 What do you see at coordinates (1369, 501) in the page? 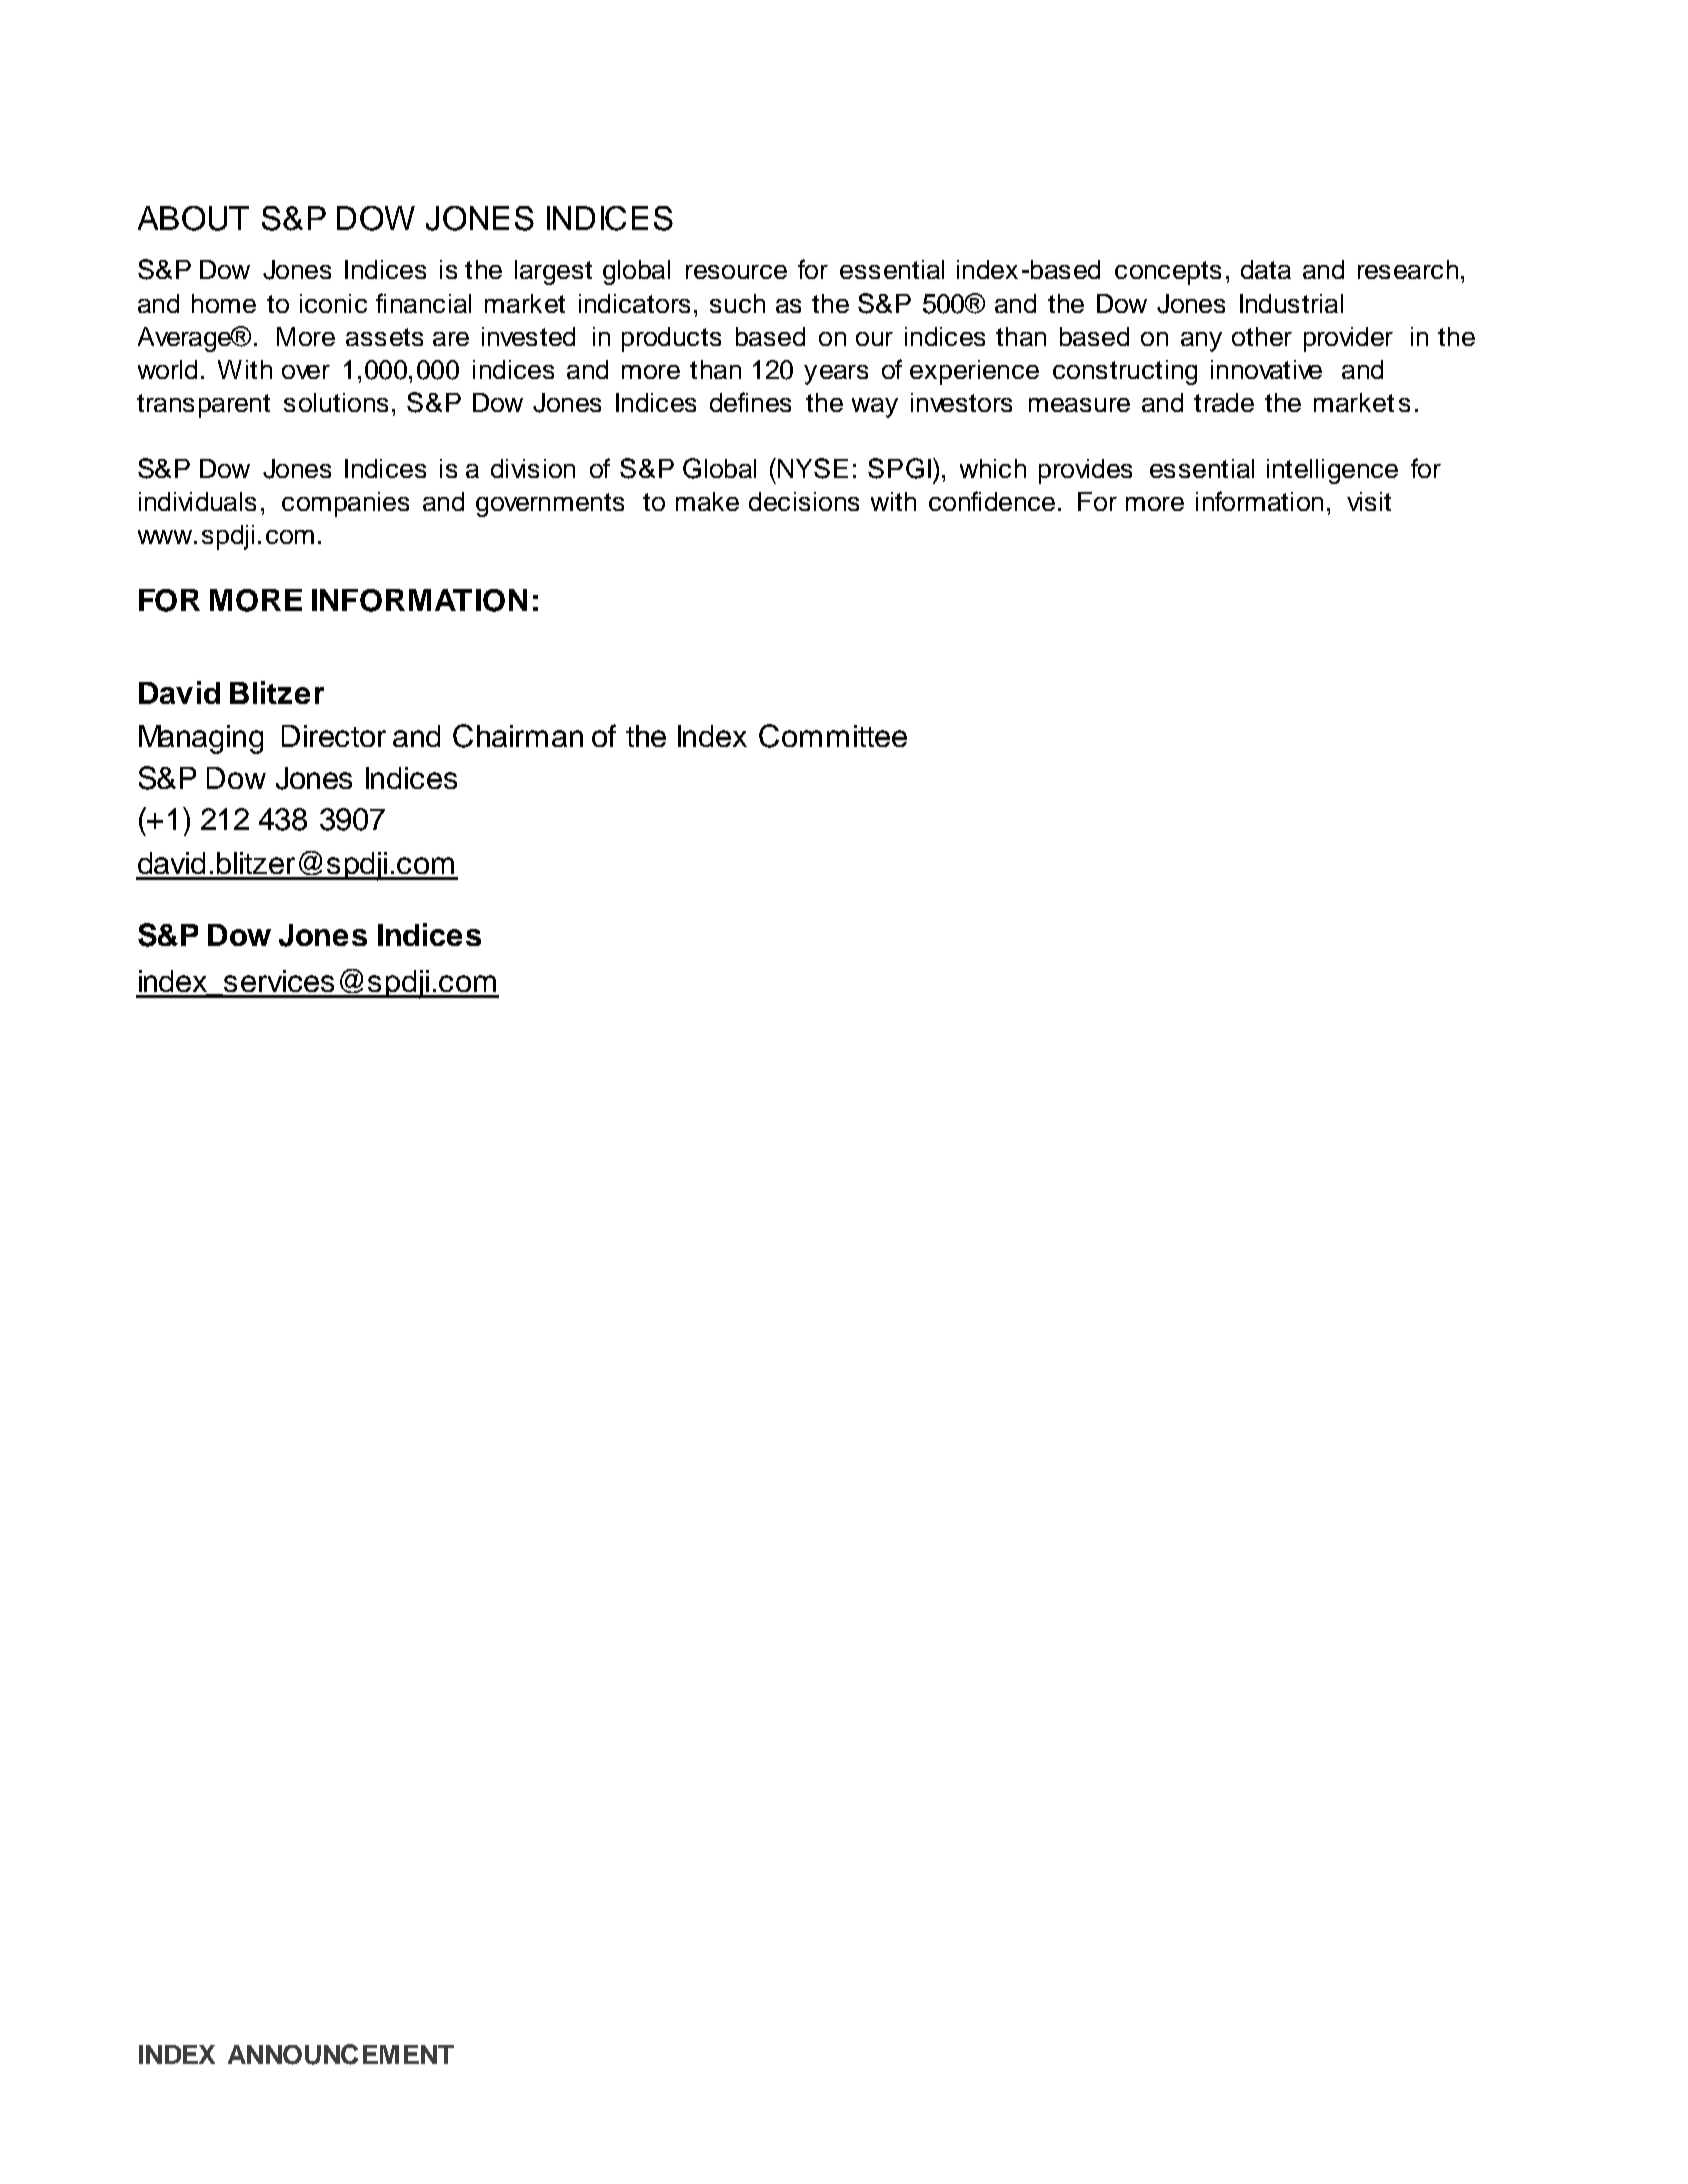
I see `visit` at bounding box center [1369, 501].
